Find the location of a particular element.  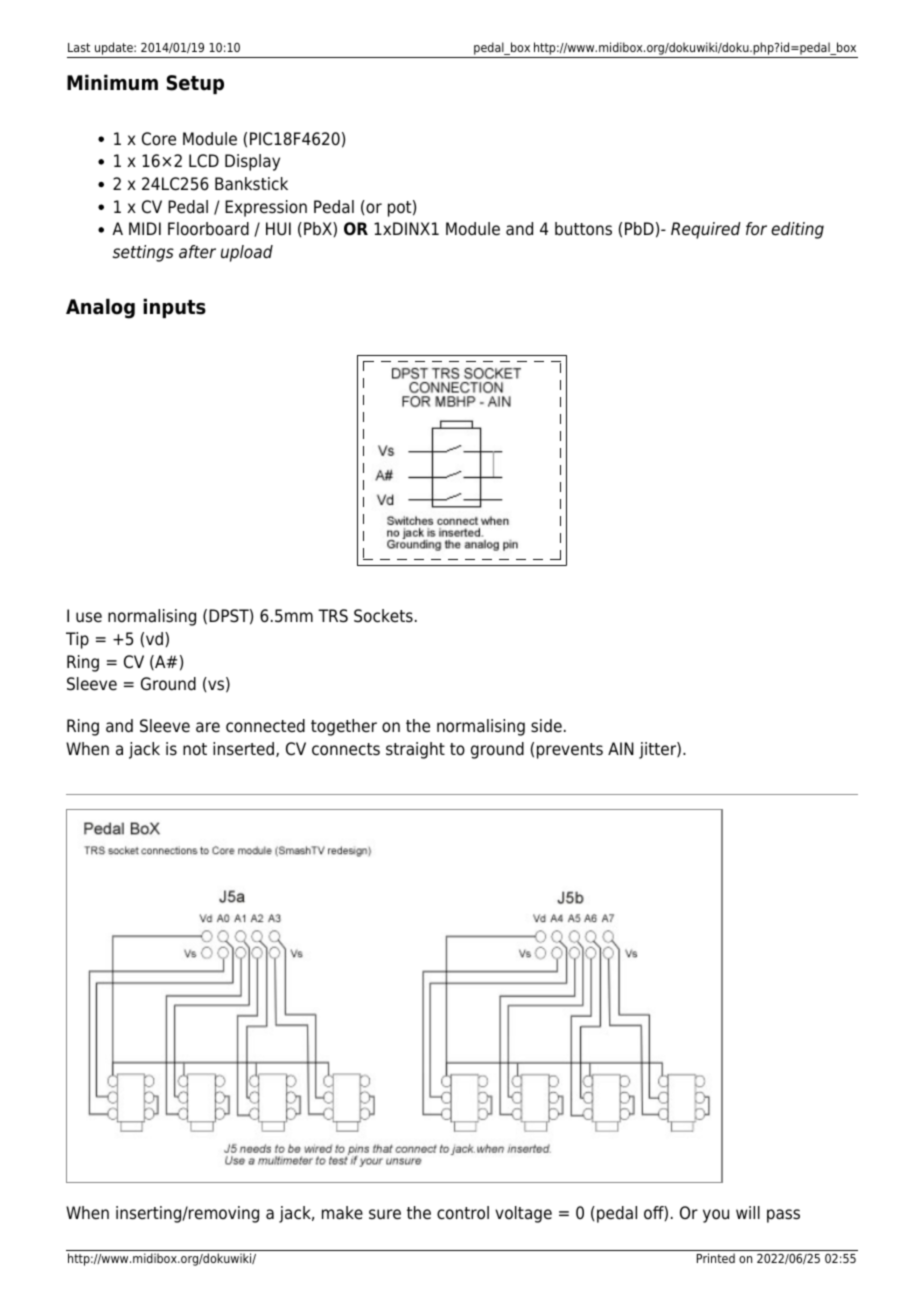

Display is located at coordinates (252, 162).
